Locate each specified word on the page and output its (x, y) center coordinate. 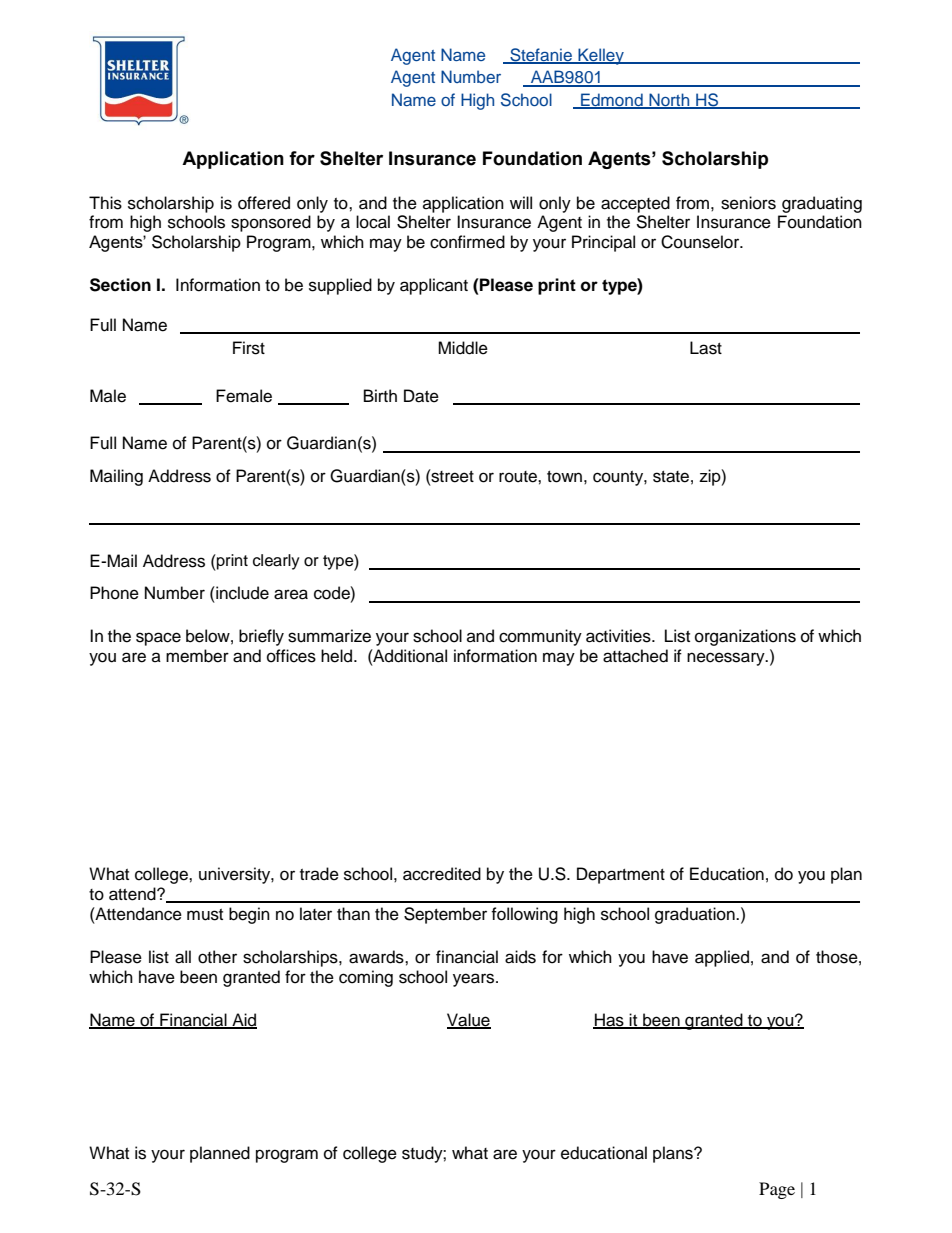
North (669, 101)
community (540, 637)
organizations (745, 637)
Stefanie (541, 55)
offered (264, 203)
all (183, 957)
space (158, 639)
